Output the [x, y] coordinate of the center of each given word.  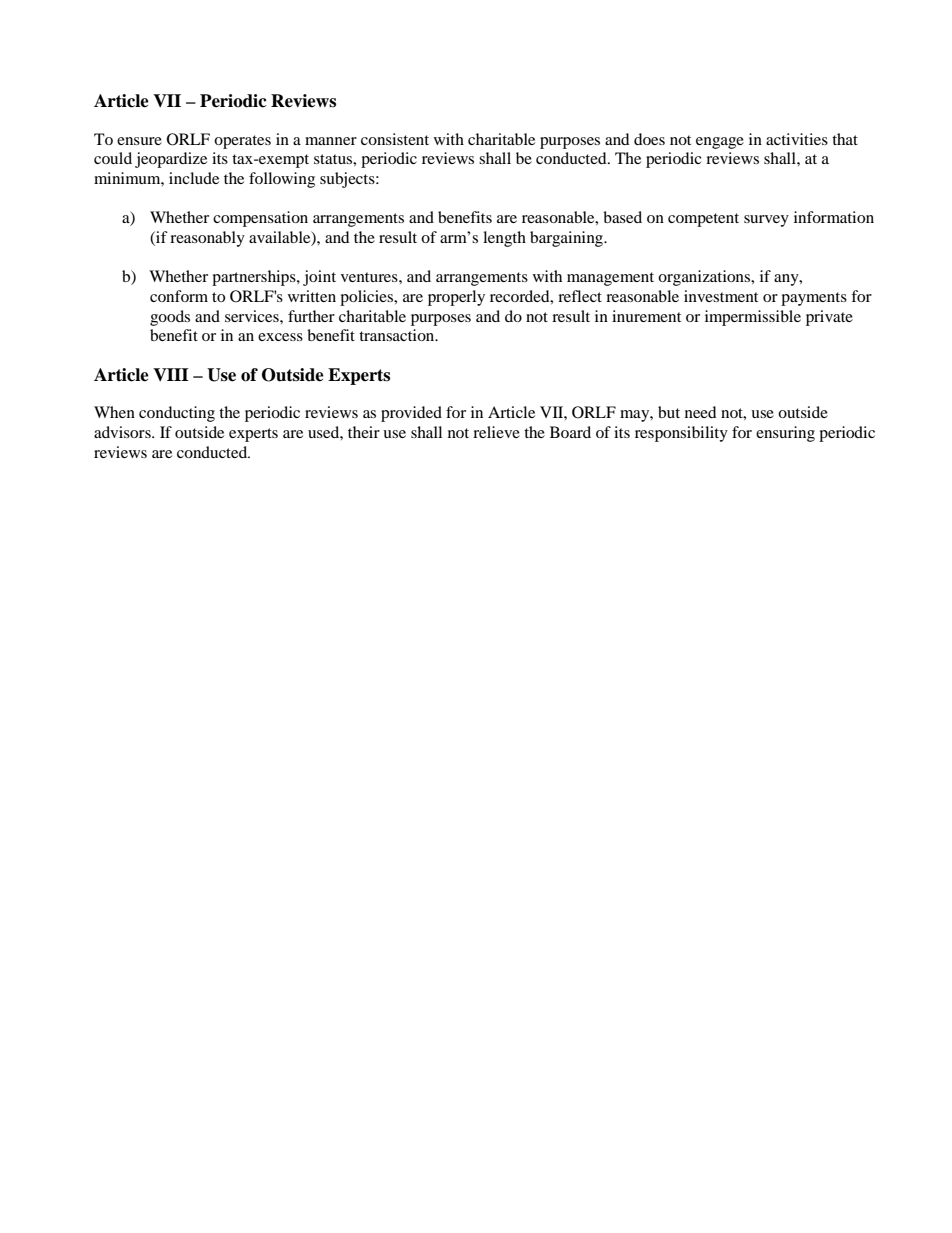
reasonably [207, 239]
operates [242, 142]
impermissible [753, 318]
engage [720, 143]
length [504, 239]
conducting [177, 414]
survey [766, 221]
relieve [496, 432]
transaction [398, 335]
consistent [395, 139]
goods [170, 318]
